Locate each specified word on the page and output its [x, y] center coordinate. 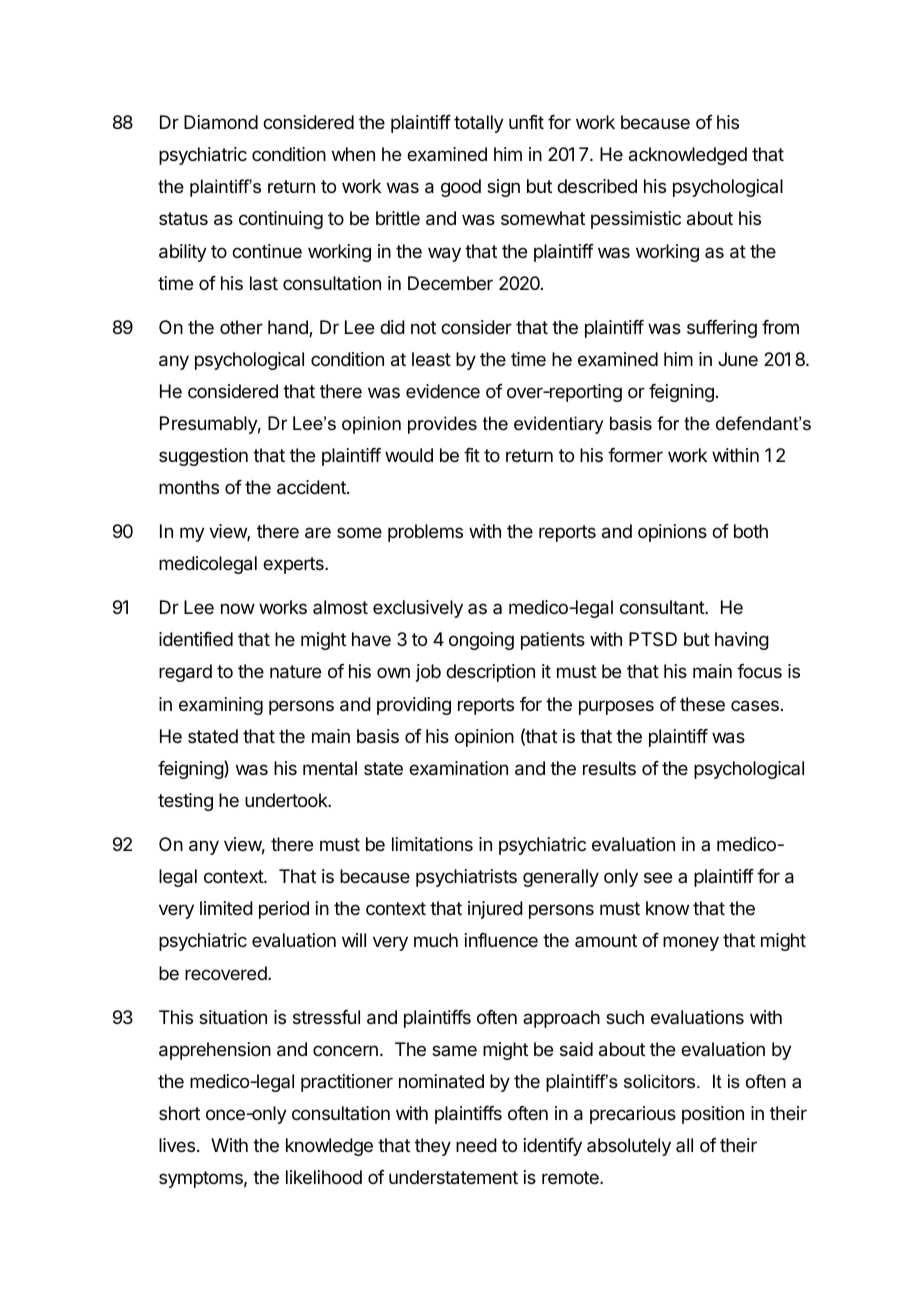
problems [425, 533]
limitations [432, 844]
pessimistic [636, 220]
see [658, 877]
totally [479, 124]
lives [177, 1145]
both [751, 531]
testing [185, 802]
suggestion [203, 457]
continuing [281, 220]
